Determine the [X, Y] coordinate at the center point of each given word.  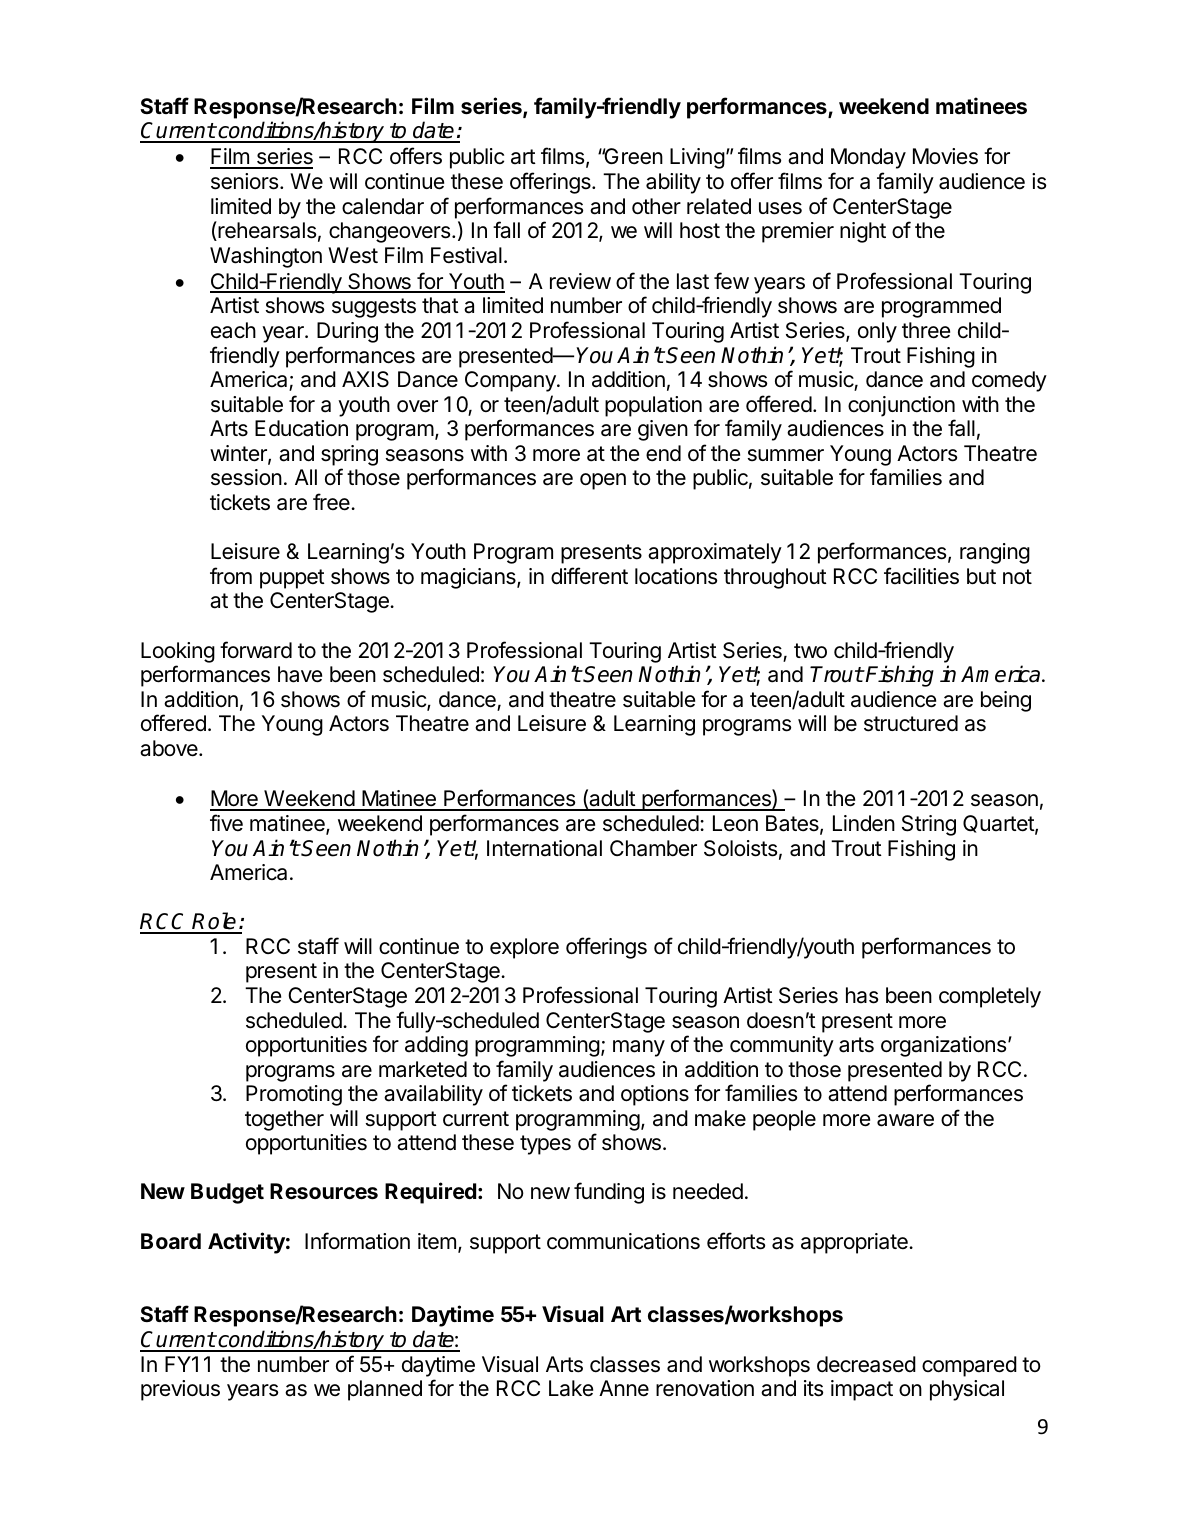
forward [256, 650]
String [929, 825]
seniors [244, 181]
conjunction [901, 406]
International [544, 848]
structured [911, 723]
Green [632, 156]
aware [905, 1120]
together [284, 1120]
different [589, 576]
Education [301, 428]
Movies [945, 156]
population [653, 406]
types [545, 1145]
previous [180, 1390]
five [226, 822]
